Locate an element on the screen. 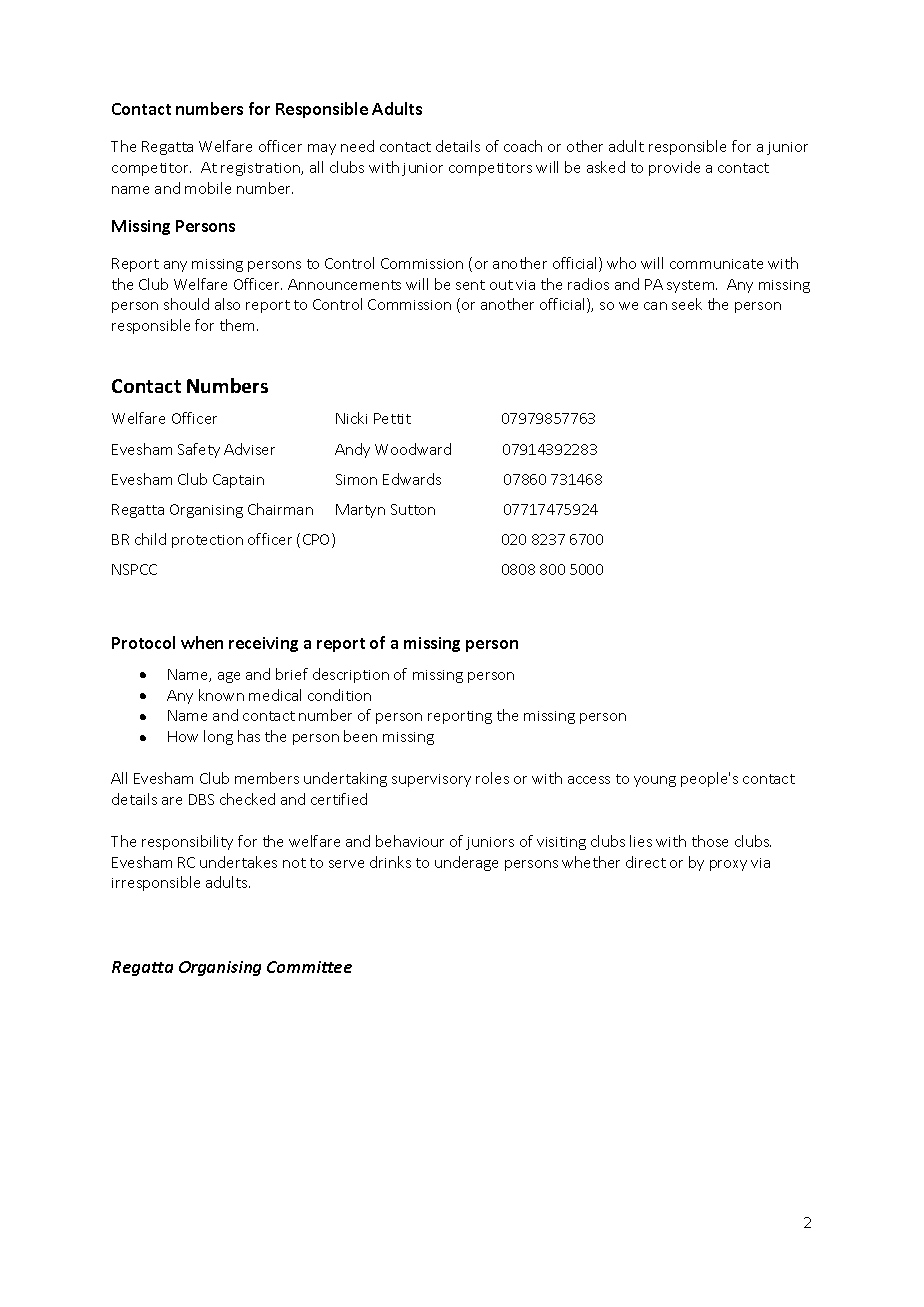 The height and width of the screenshot is (1307, 924). Edwards is located at coordinates (412, 479).
